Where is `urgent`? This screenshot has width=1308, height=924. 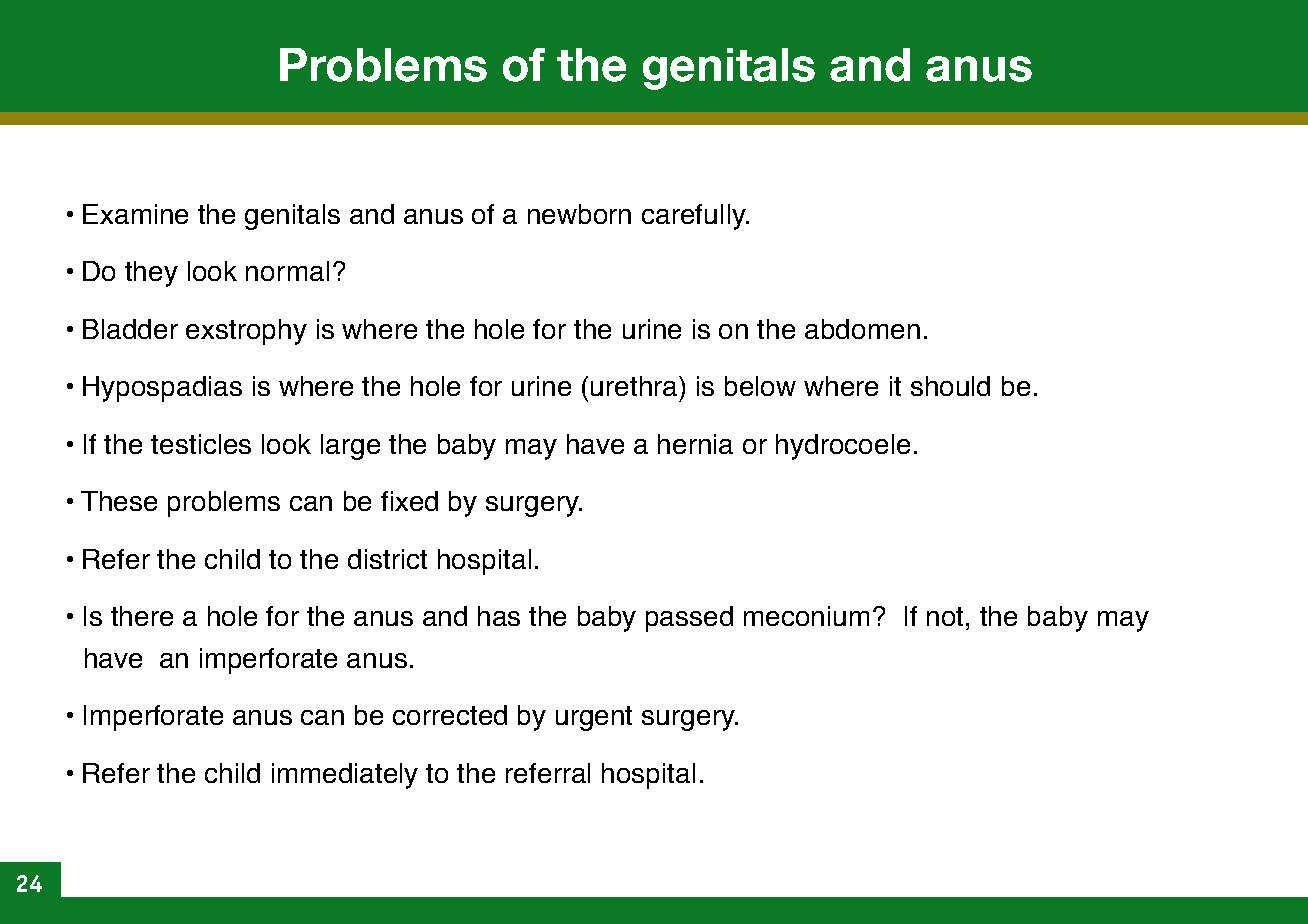 urgent is located at coordinates (594, 718).
